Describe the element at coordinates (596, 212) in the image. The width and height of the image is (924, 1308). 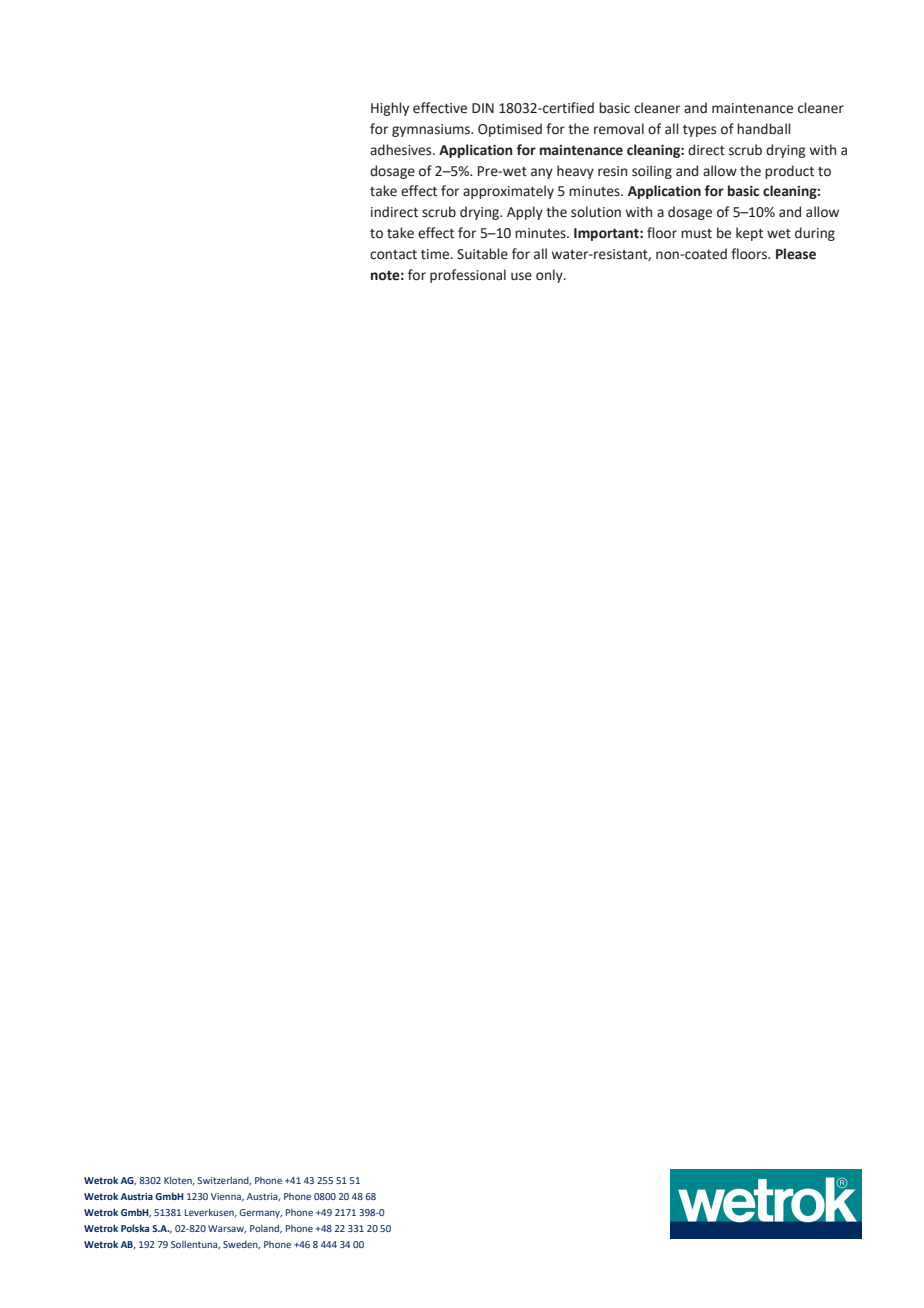
I see `solution` at that location.
